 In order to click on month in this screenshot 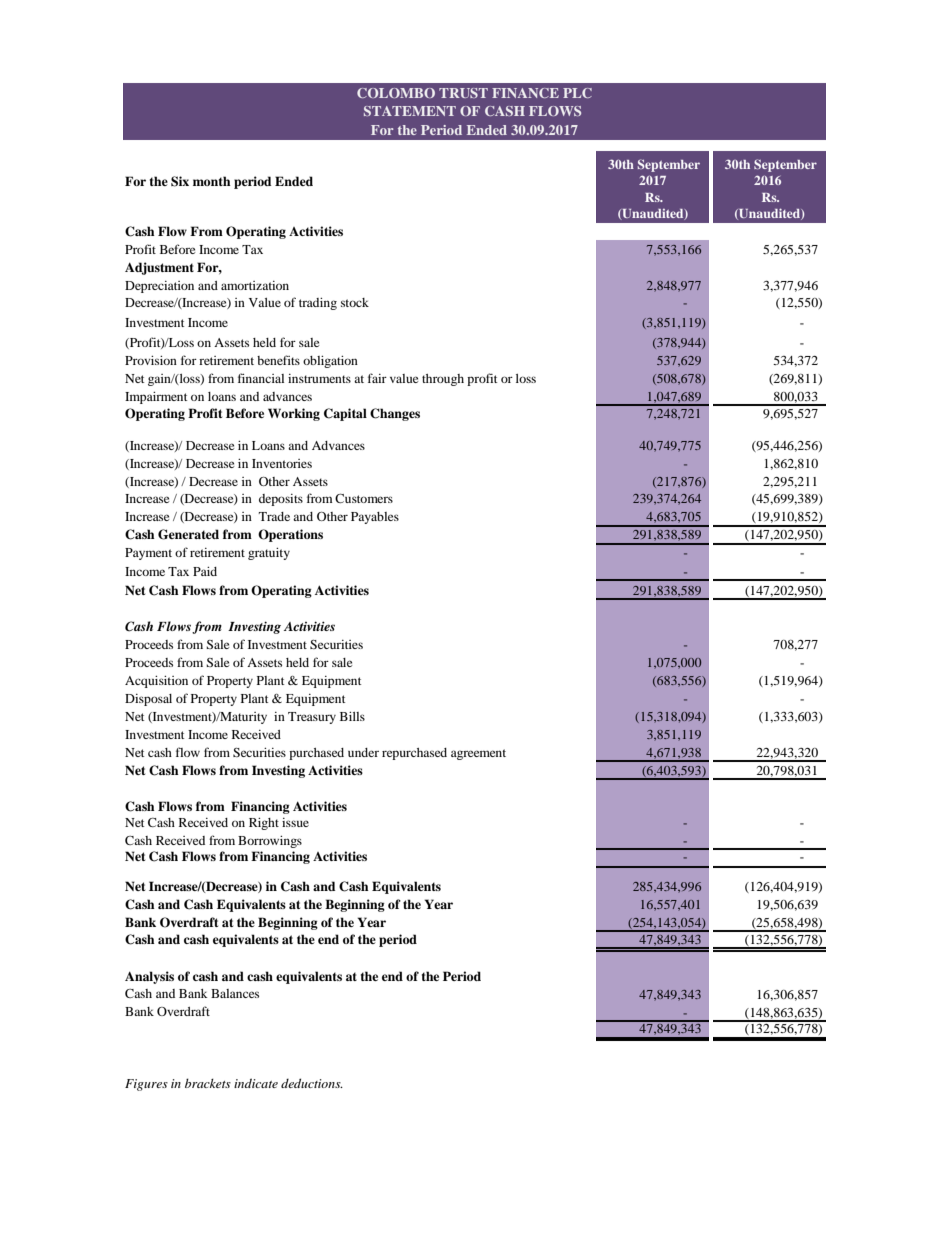, I will do `click(212, 181)`.
